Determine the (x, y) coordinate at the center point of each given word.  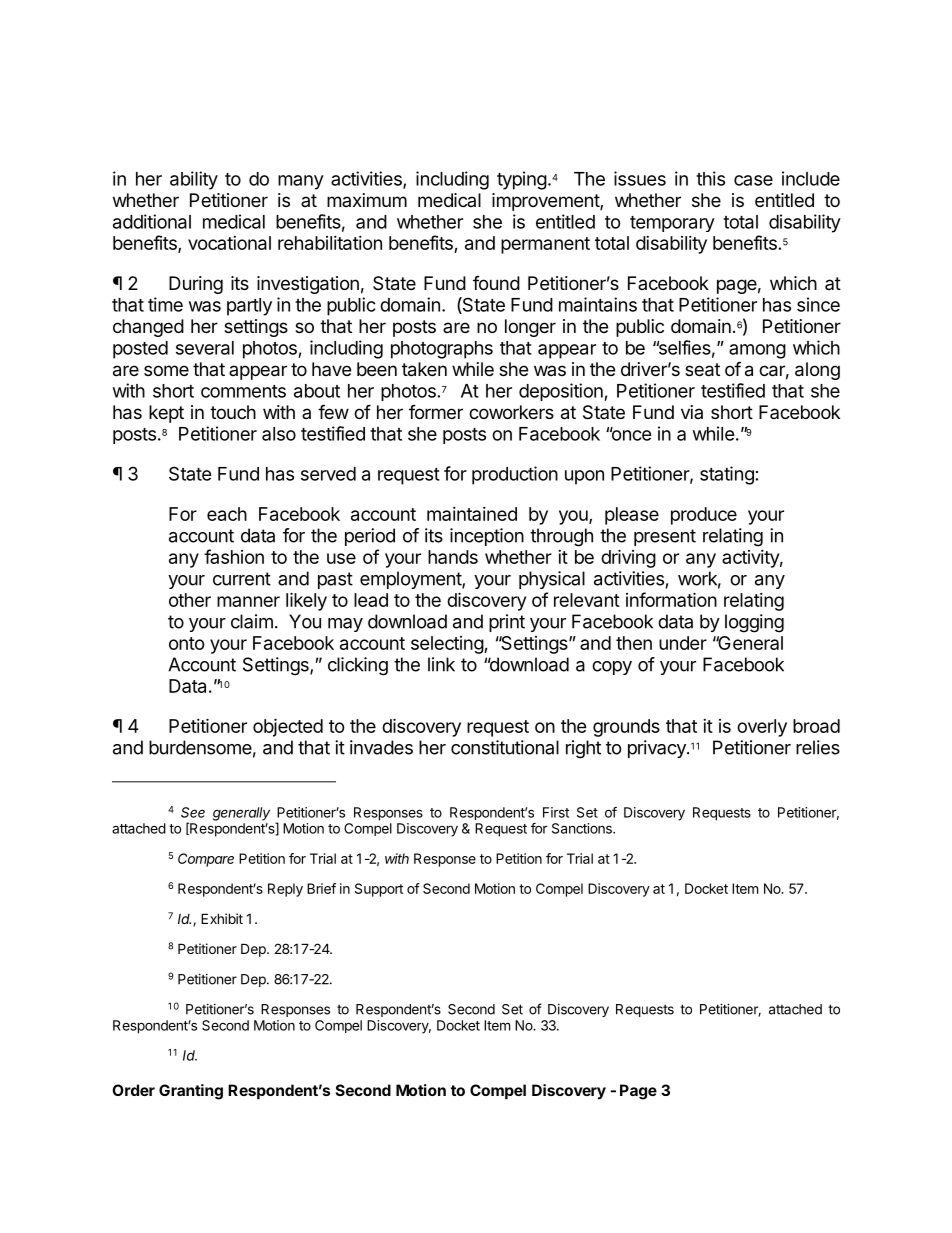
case (753, 180)
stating (727, 475)
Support (379, 890)
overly (762, 728)
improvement (546, 202)
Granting (191, 1092)
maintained (472, 514)
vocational (229, 243)
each (227, 514)
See (193, 812)
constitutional (505, 747)
